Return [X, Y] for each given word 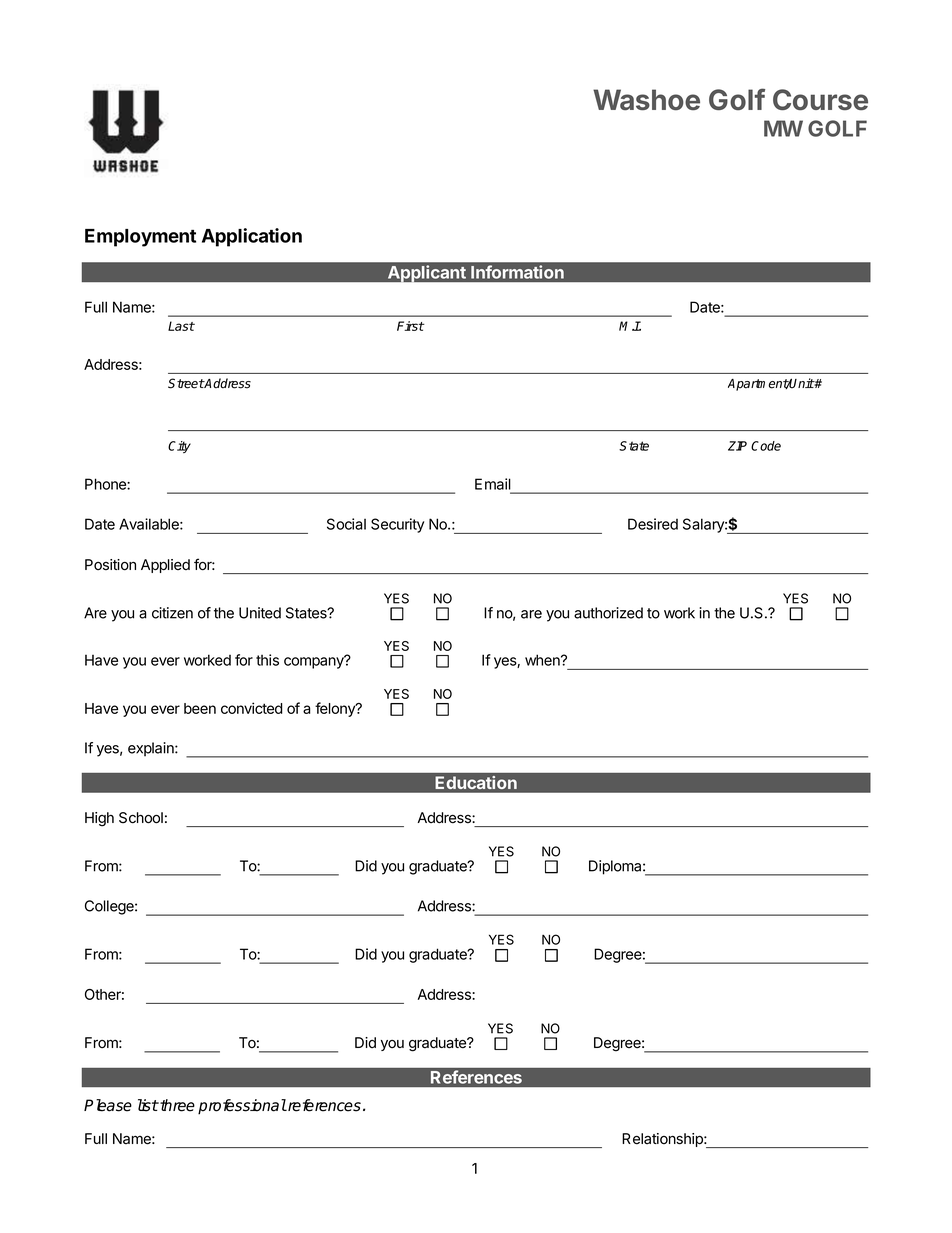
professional [242, 1107]
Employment [140, 238]
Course [820, 100]
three [176, 1105]
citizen [172, 613]
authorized [608, 613]
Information [517, 272]
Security [397, 525]
